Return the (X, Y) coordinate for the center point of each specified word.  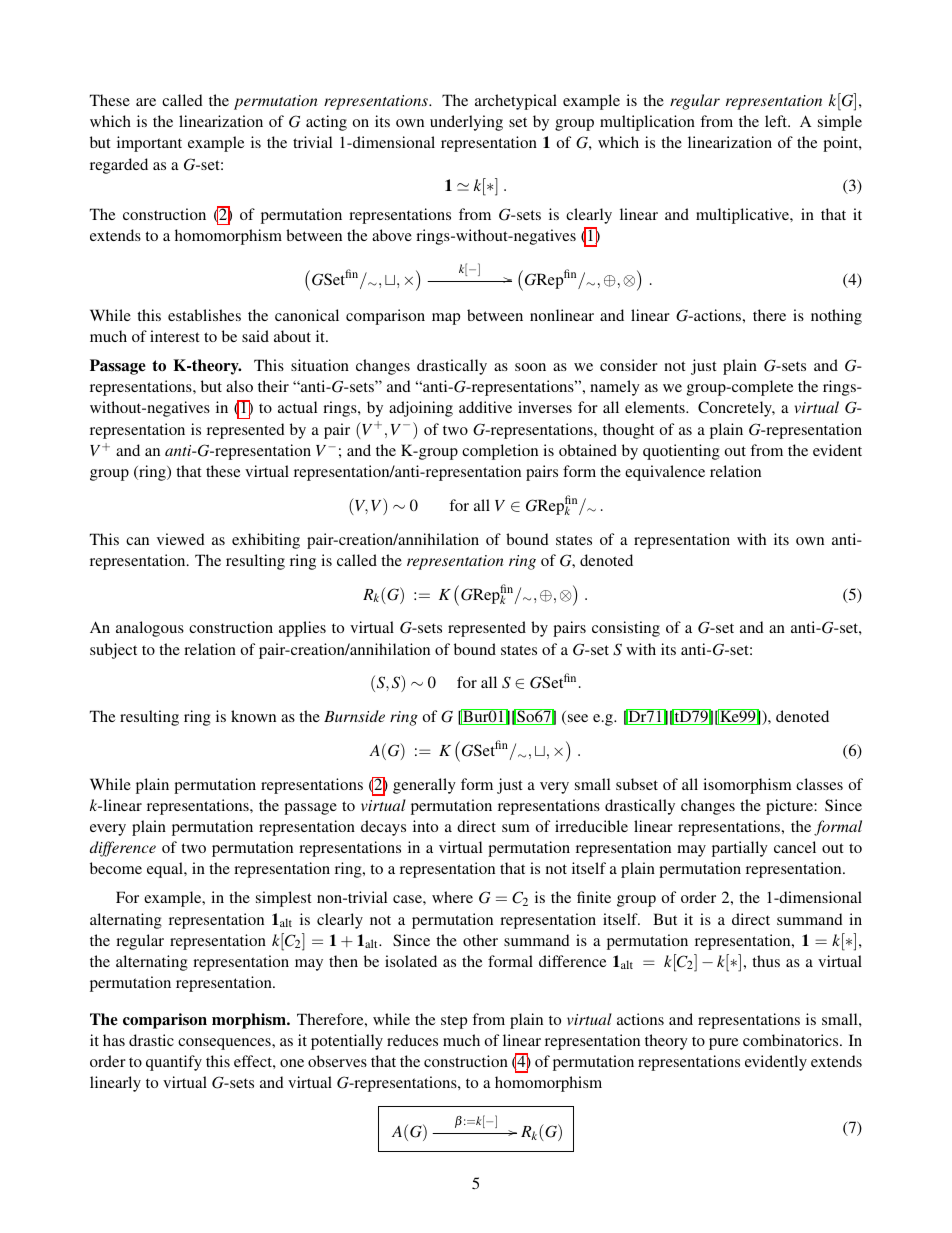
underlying (466, 123)
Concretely (736, 409)
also (239, 386)
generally (424, 786)
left (777, 121)
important (149, 144)
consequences (225, 1044)
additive (485, 407)
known (253, 716)
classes (819, 784)
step (454, 1022)
